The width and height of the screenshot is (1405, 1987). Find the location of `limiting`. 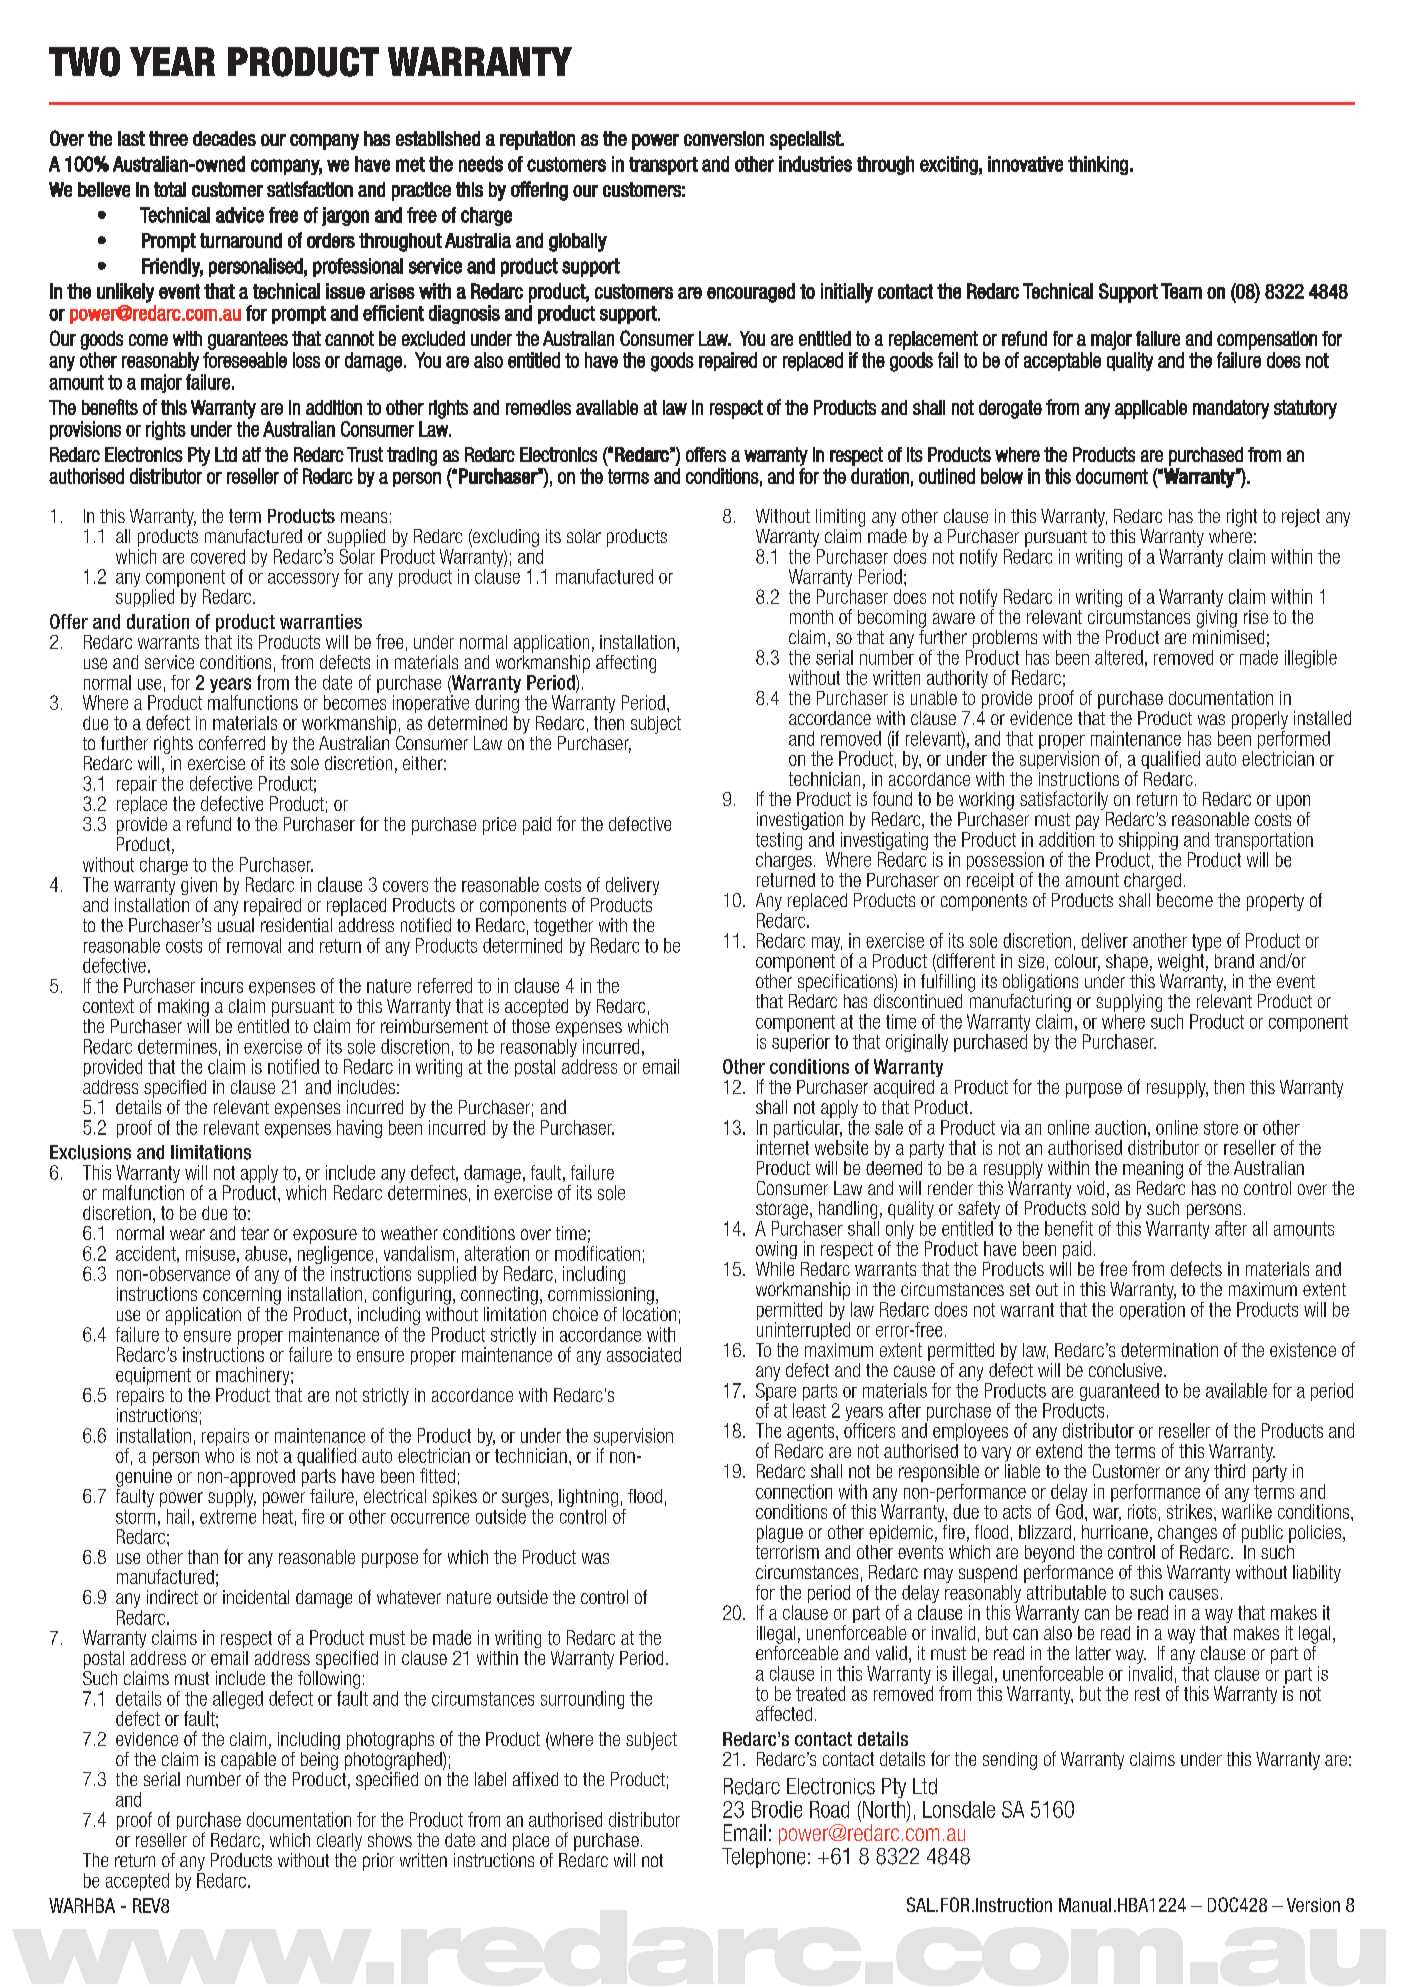

limiting is located at coordinates (840, 518).
